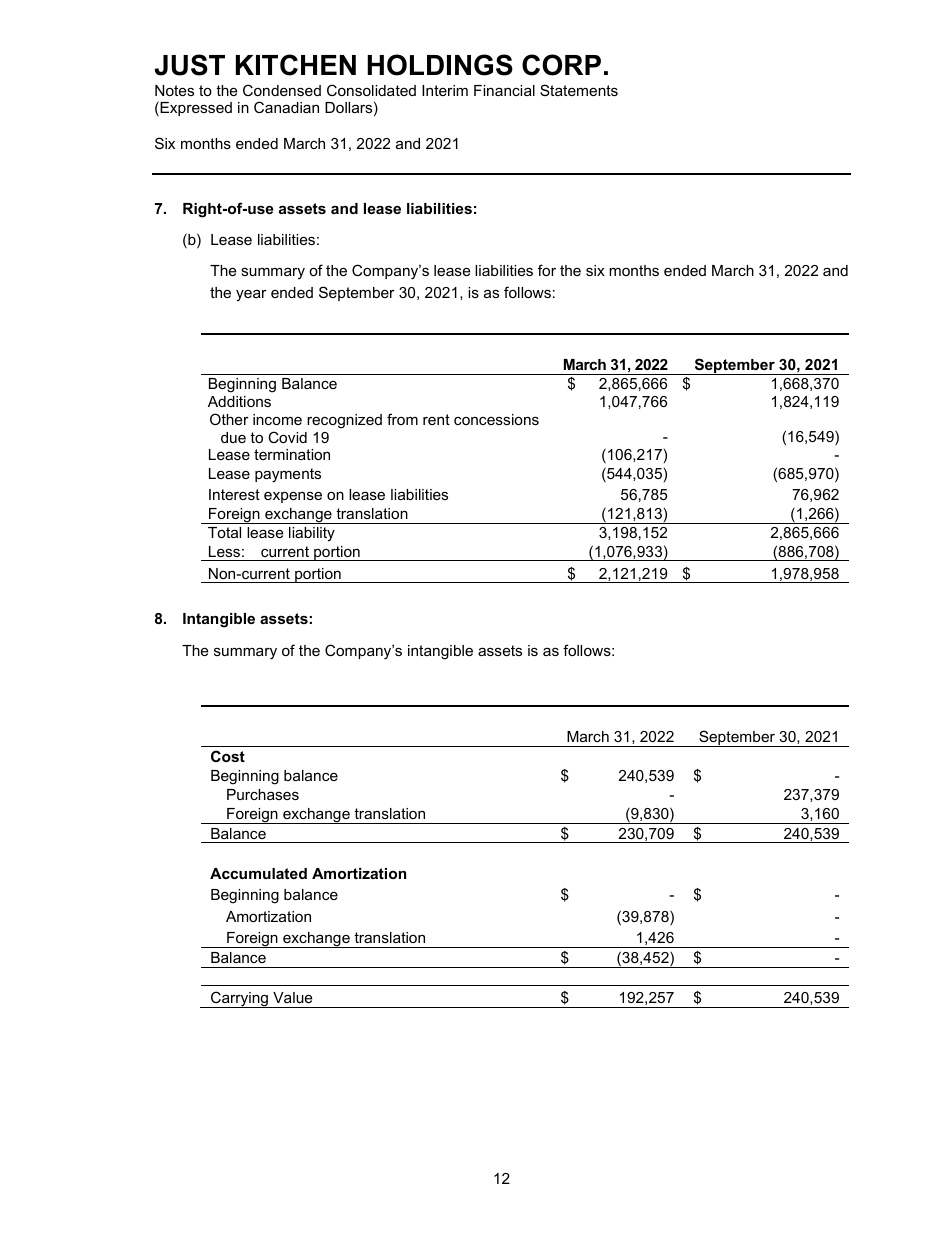 This page has width=952, height=1233. I want to click on liability, so click(312, 534).
